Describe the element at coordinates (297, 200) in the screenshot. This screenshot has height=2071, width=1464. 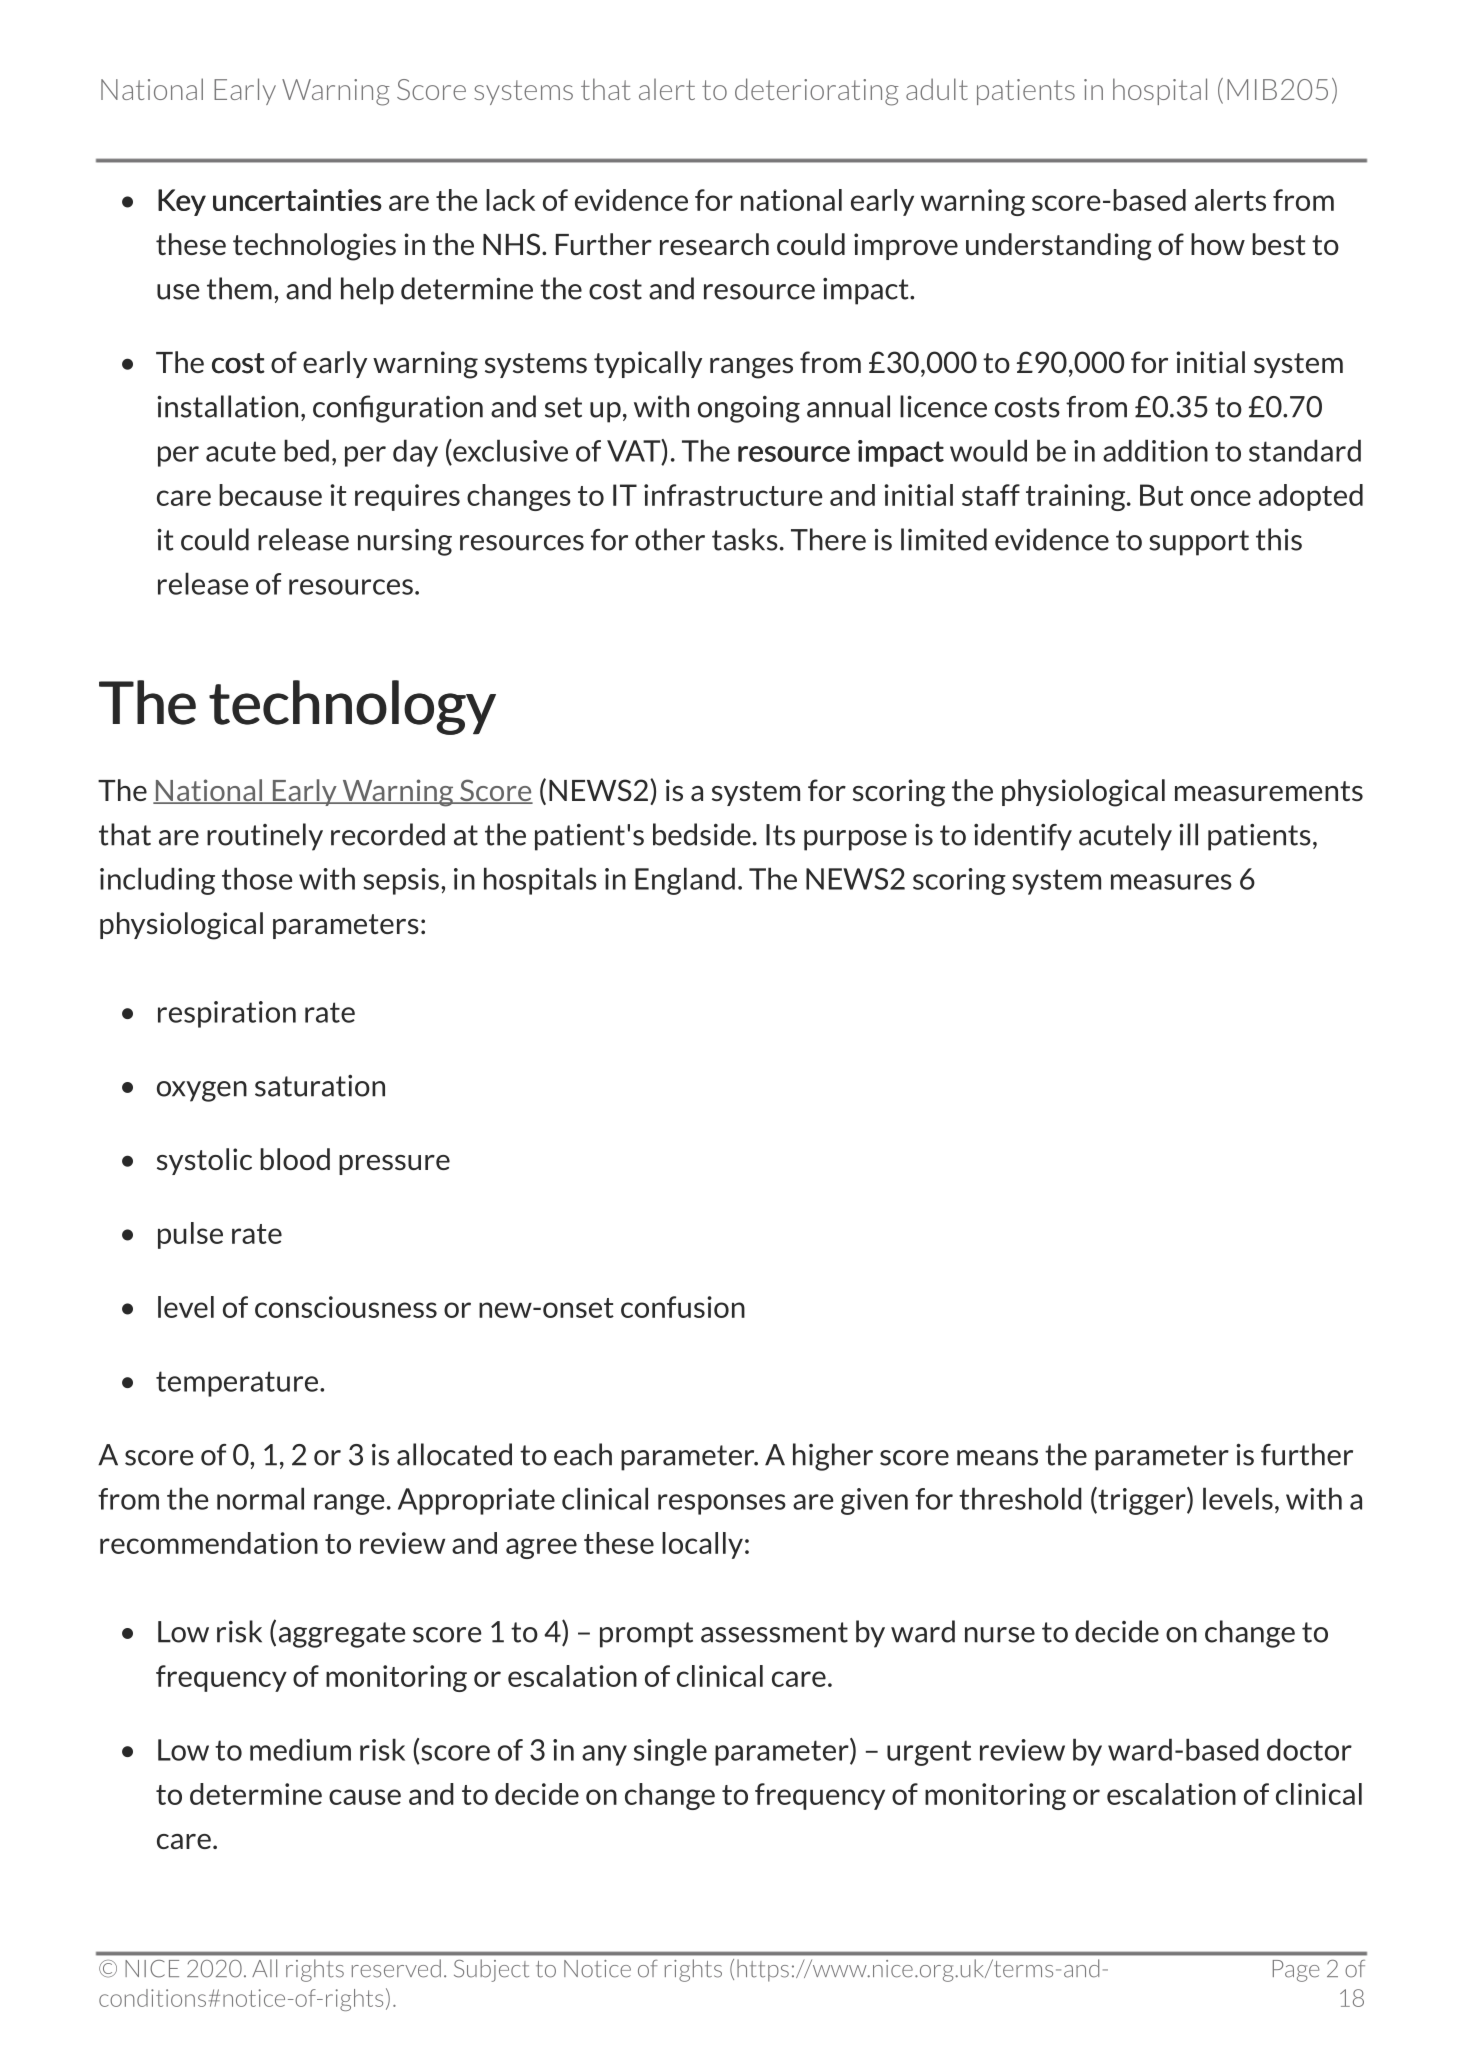
I see `uncertainties` at that location.
